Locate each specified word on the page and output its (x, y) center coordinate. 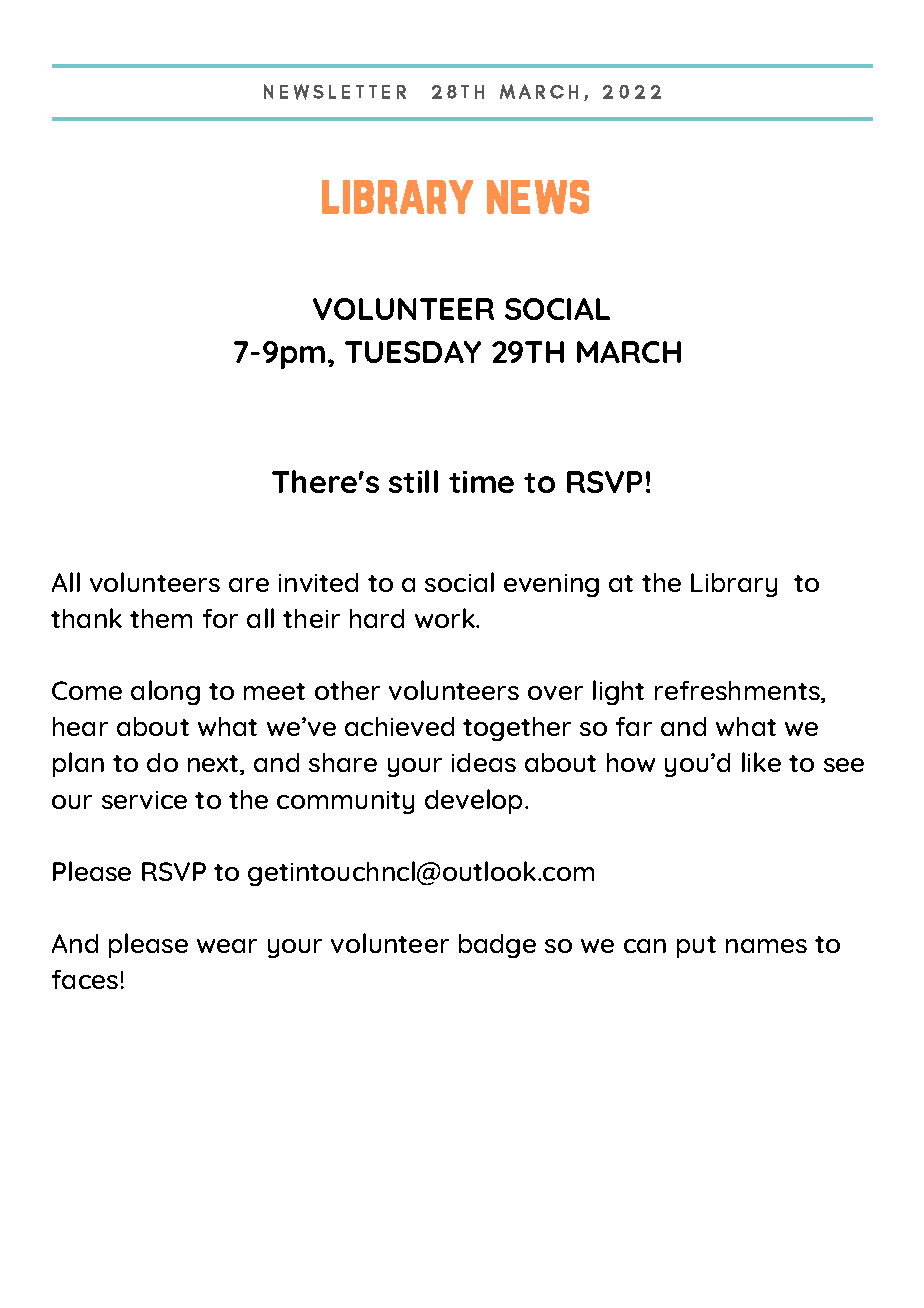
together (517, 729)
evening (551, 585)
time (481, 482)
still (413, 481)
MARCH (629, 352)
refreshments (738, 692)
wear (227, 946)
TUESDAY (413, 352)
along (165, 692)
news (538, 197)
